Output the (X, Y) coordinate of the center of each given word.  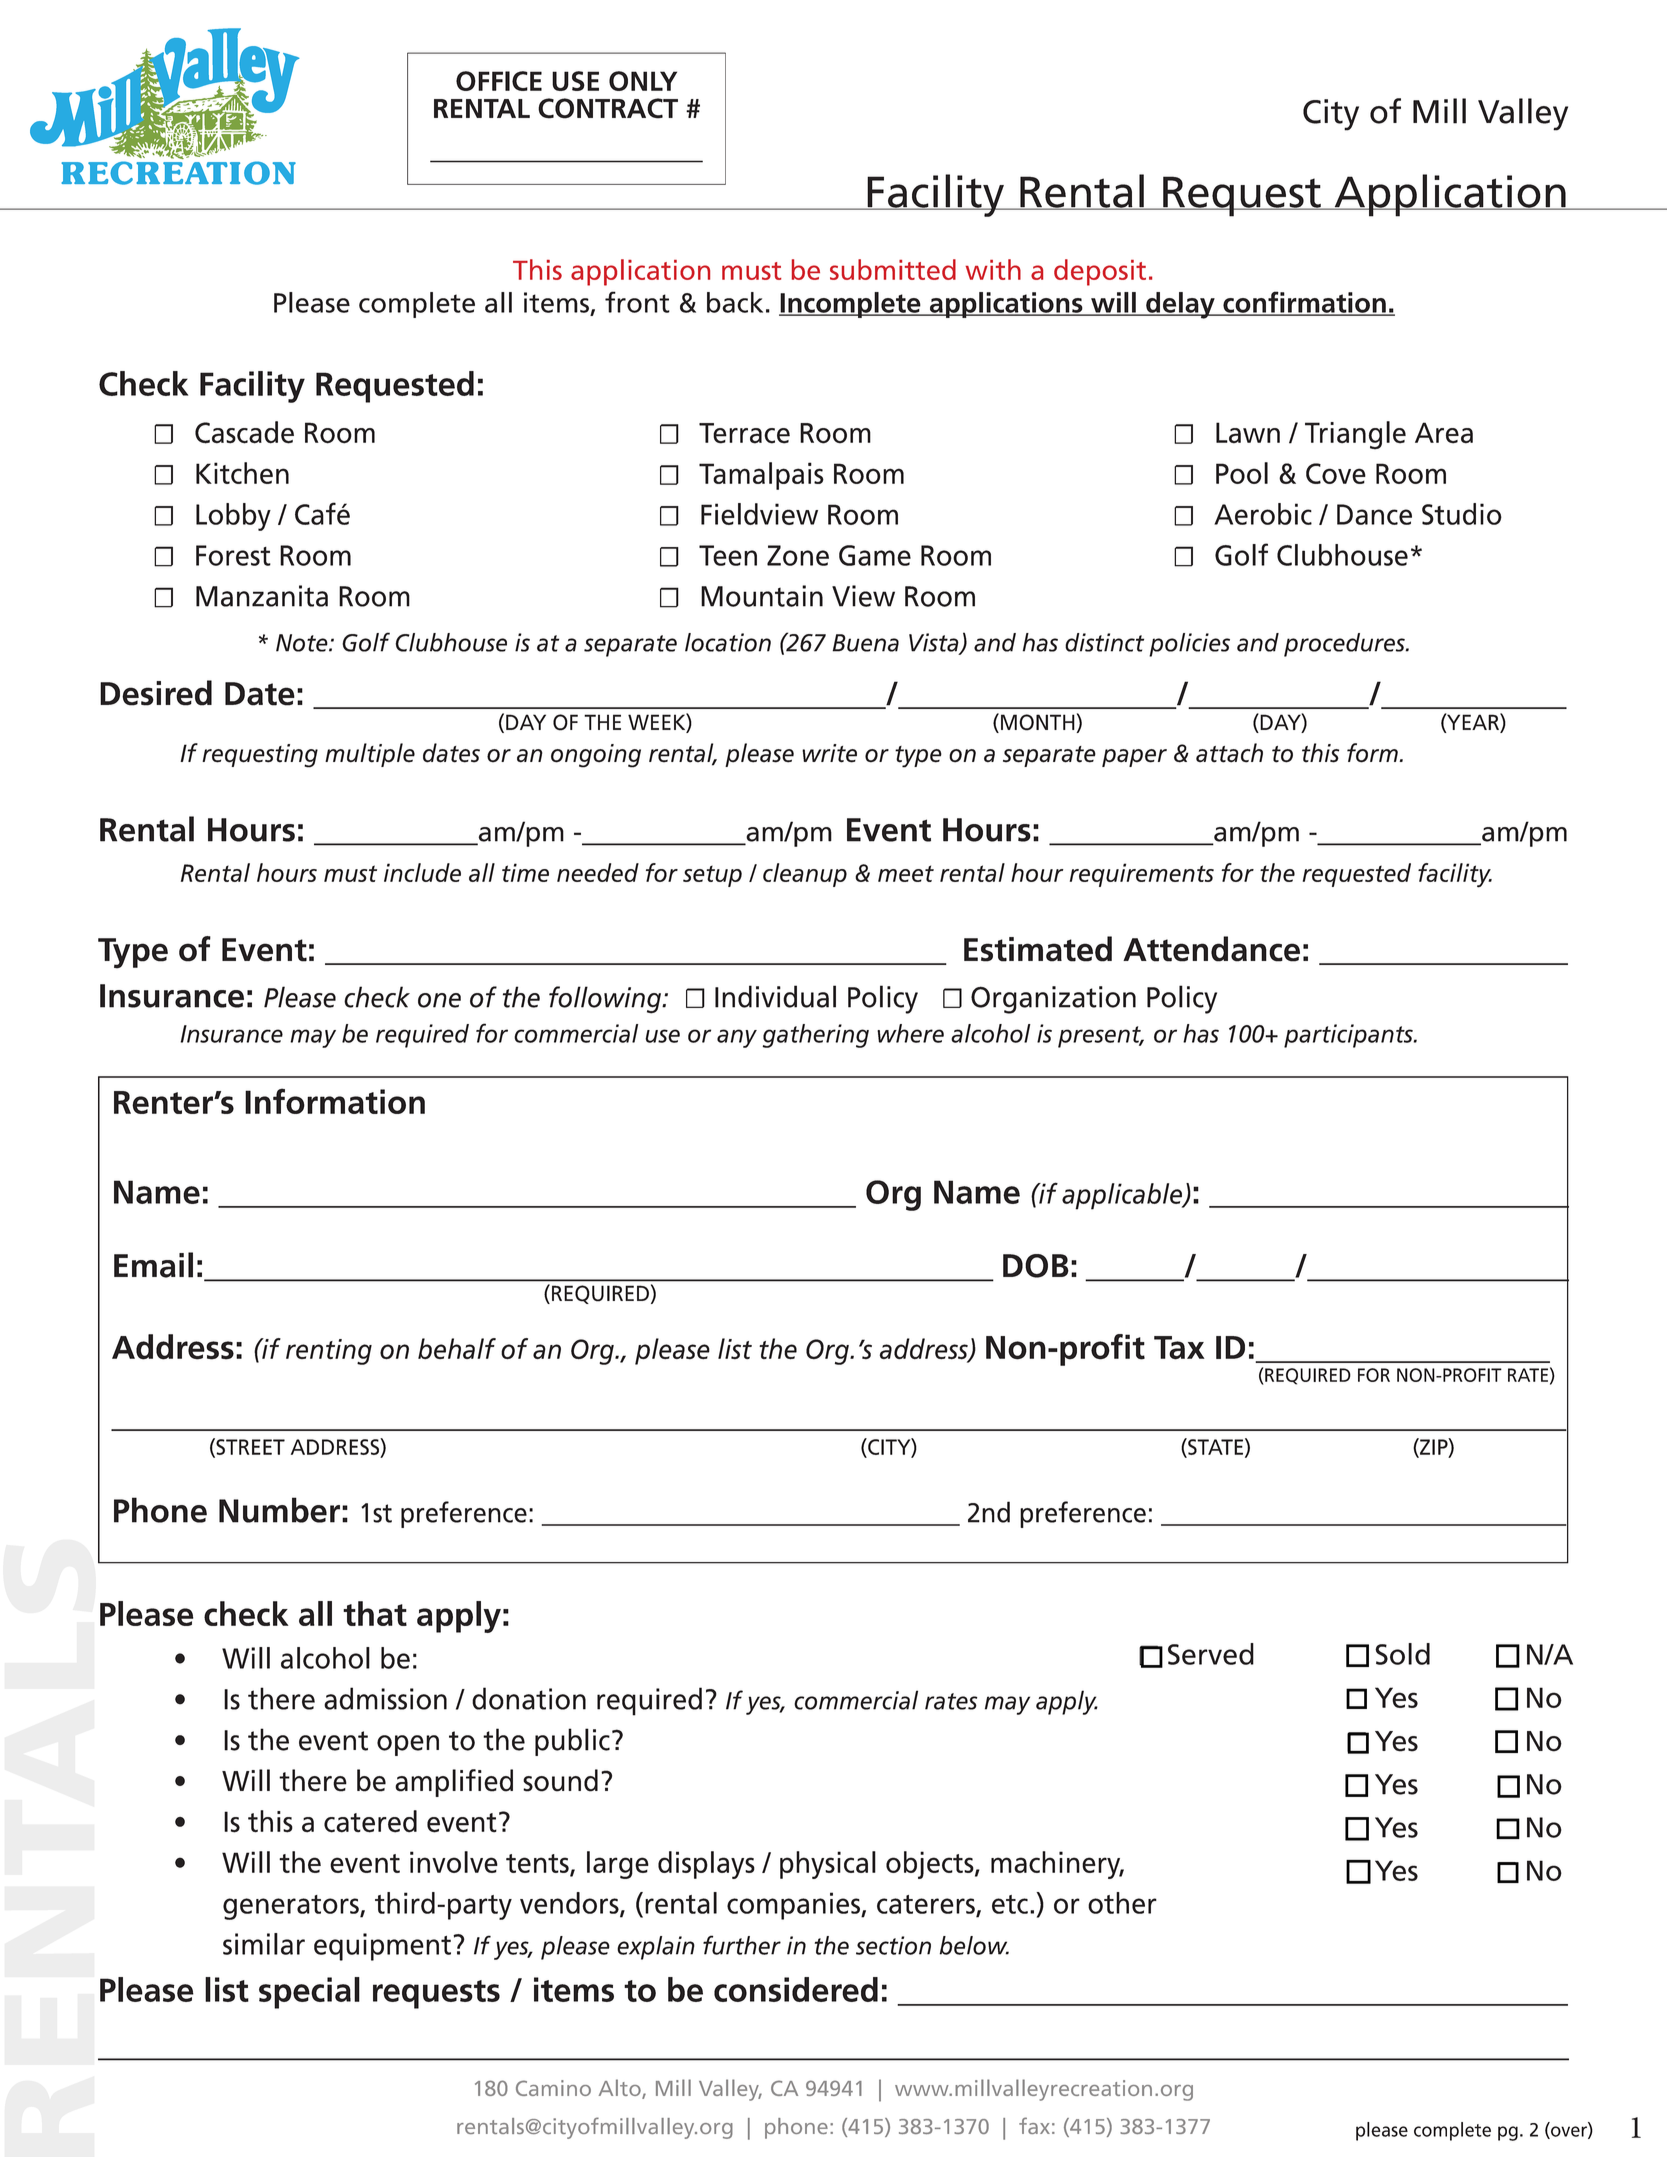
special (309, 1993)
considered (796, 1989)
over (1569, 2132)
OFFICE (499, 81)
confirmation (1304, 303)
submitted (893, 269)
